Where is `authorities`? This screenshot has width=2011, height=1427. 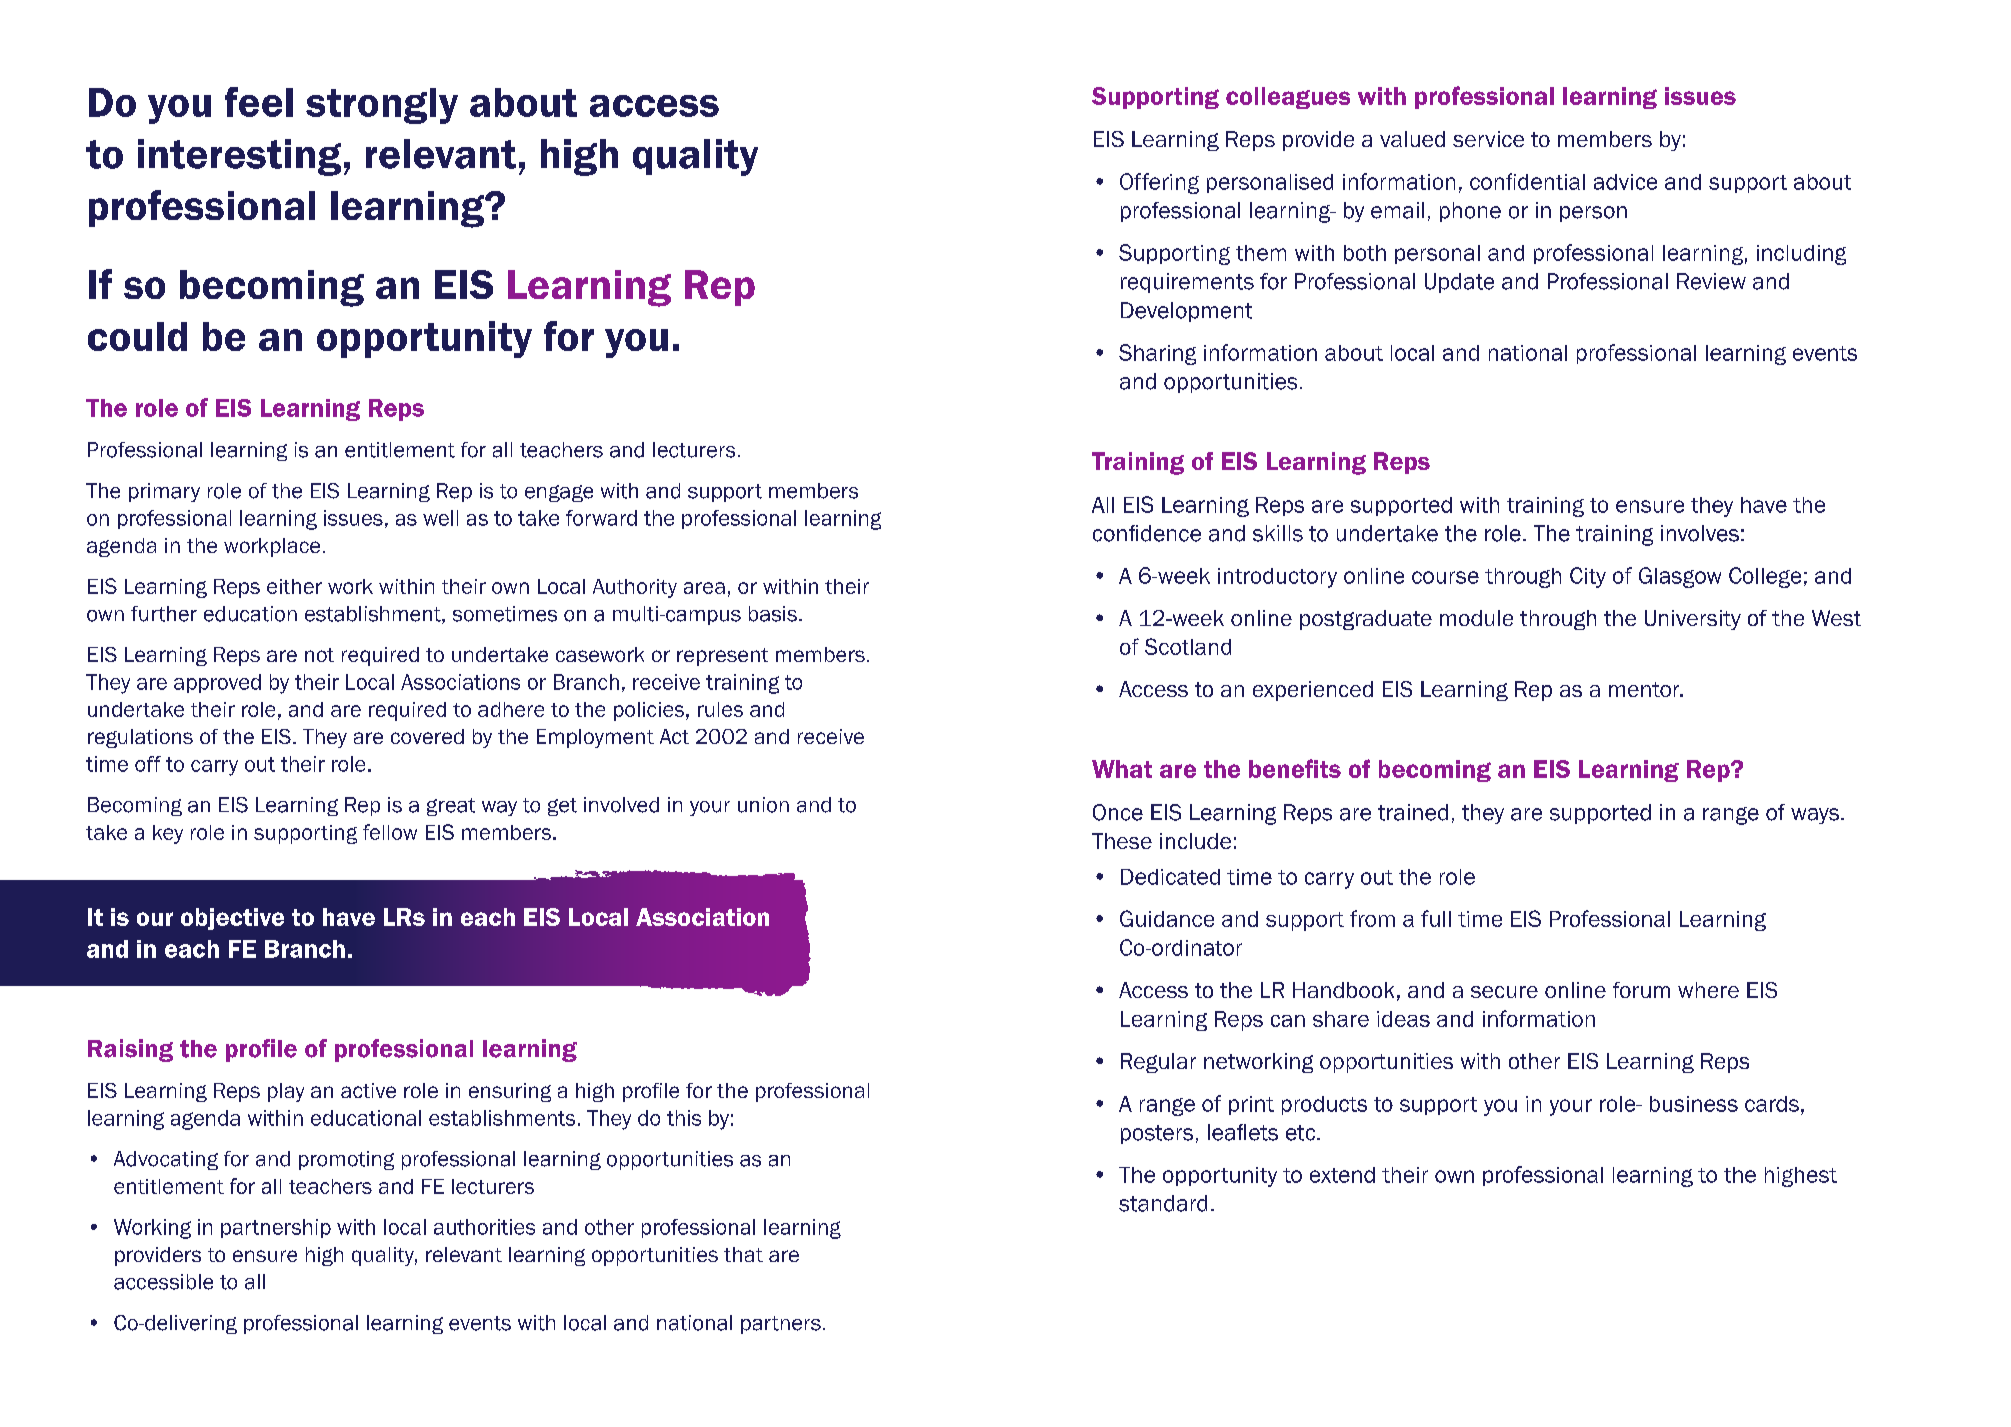 authorities is located at coordinates (484, 1227).
